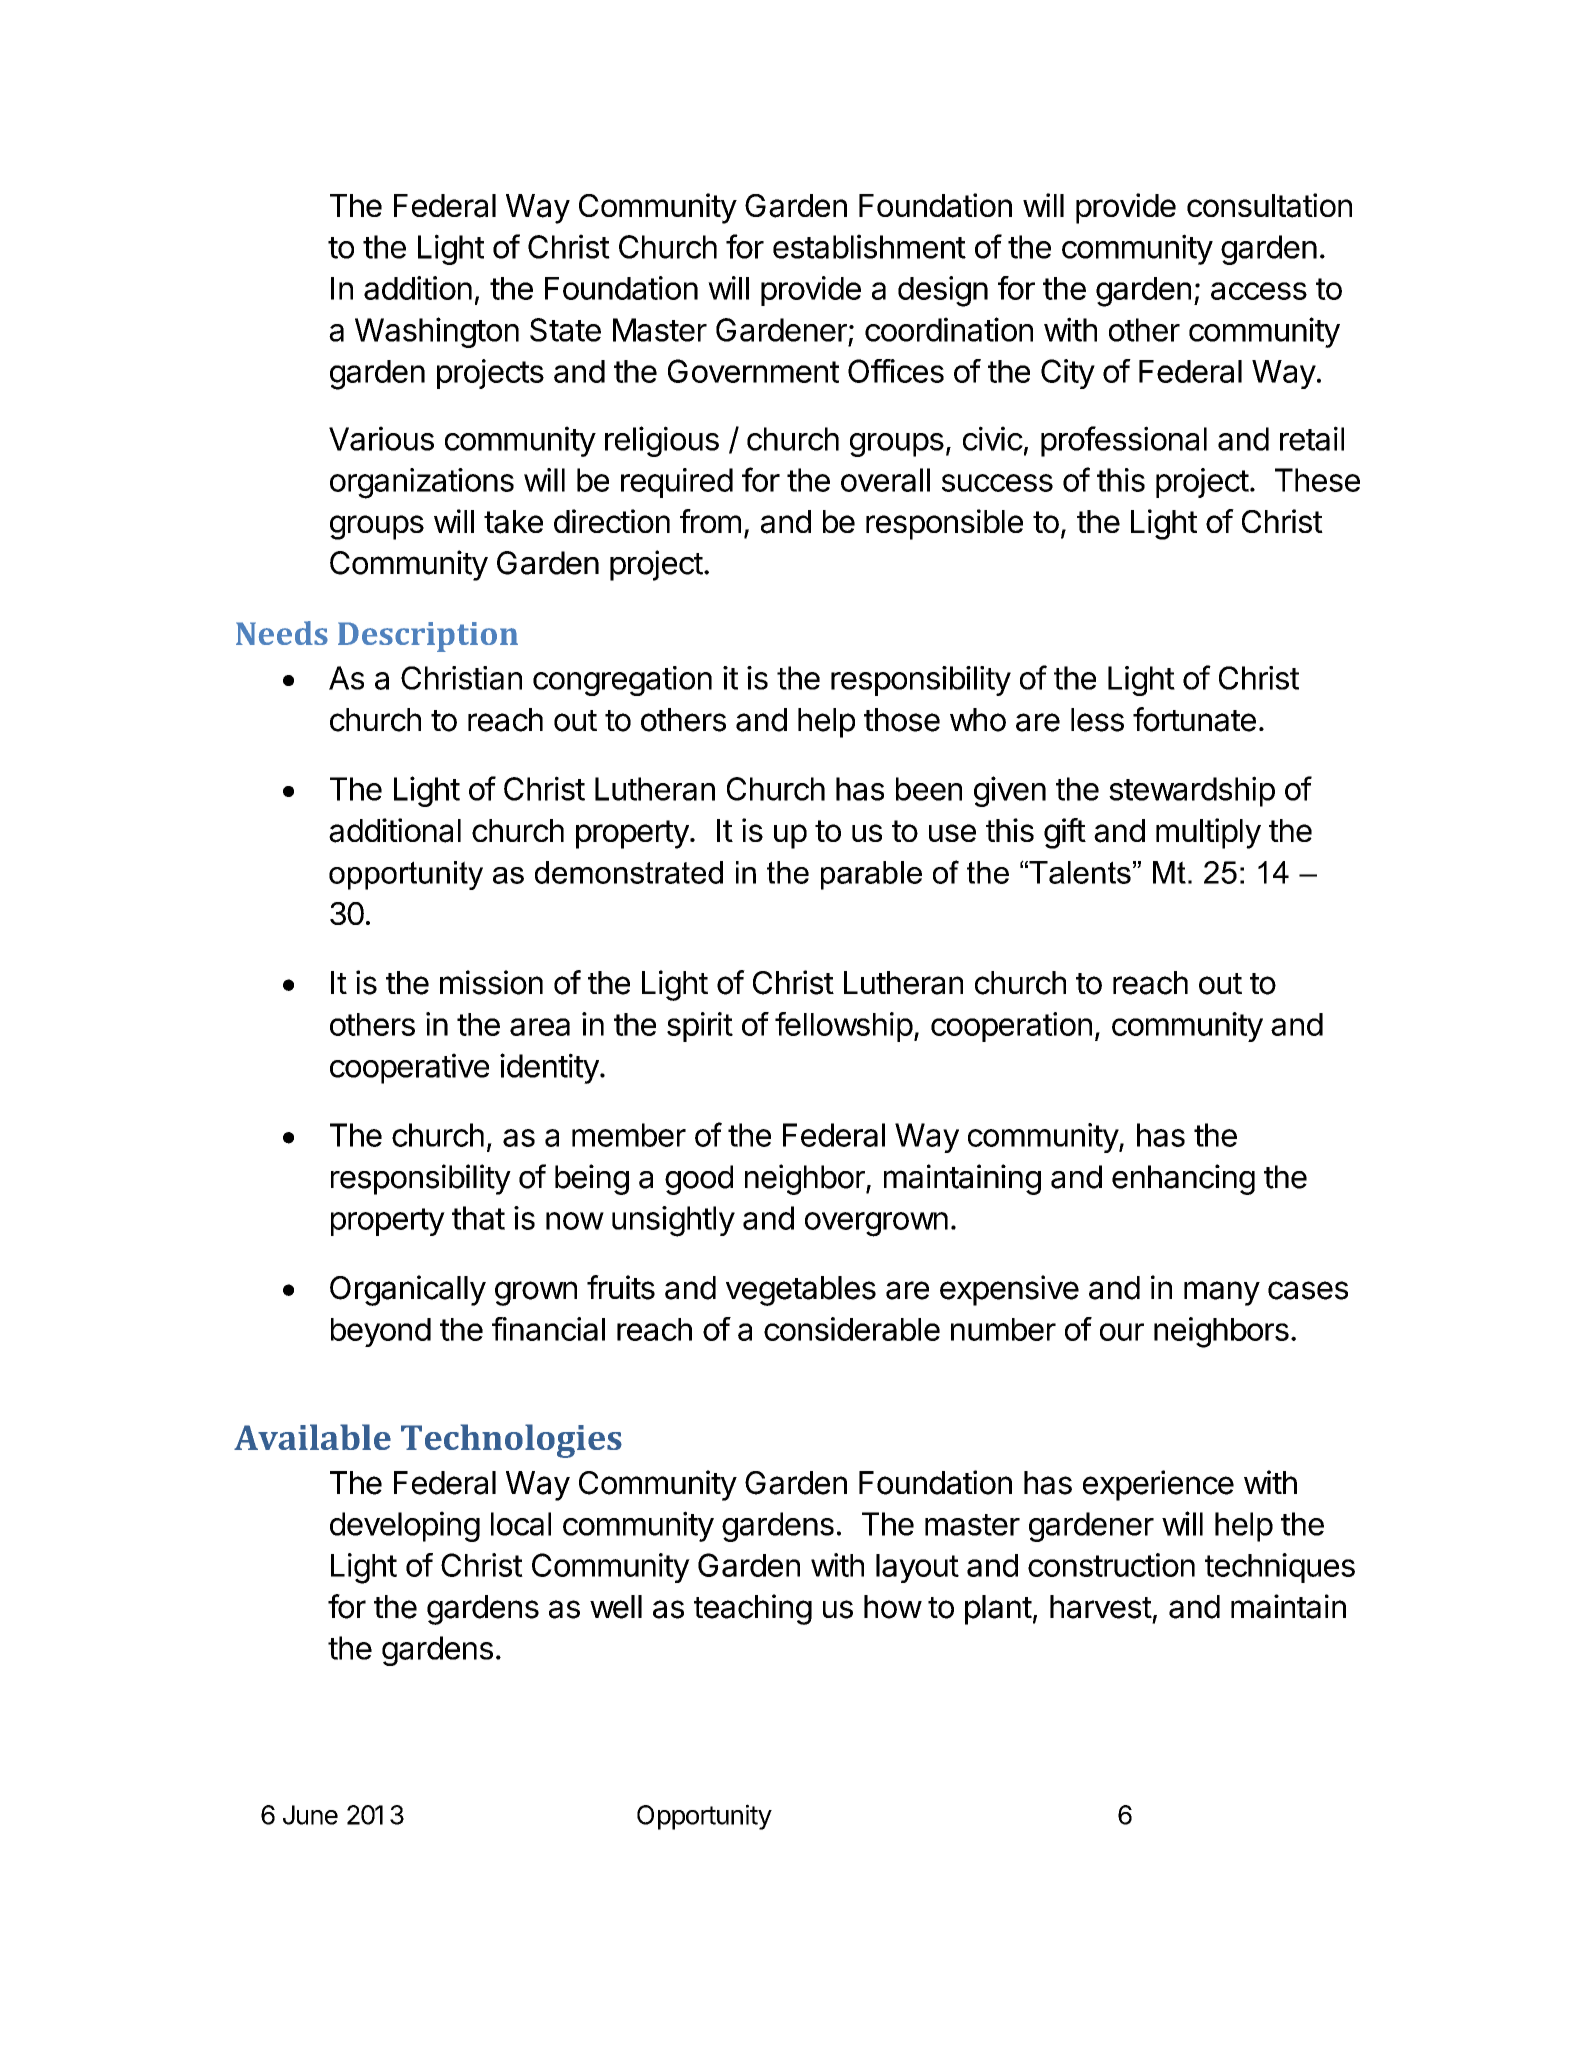  What do you see at coordinates (902, 720) in the page?
I see `those` at bounding box center [902, 720].
